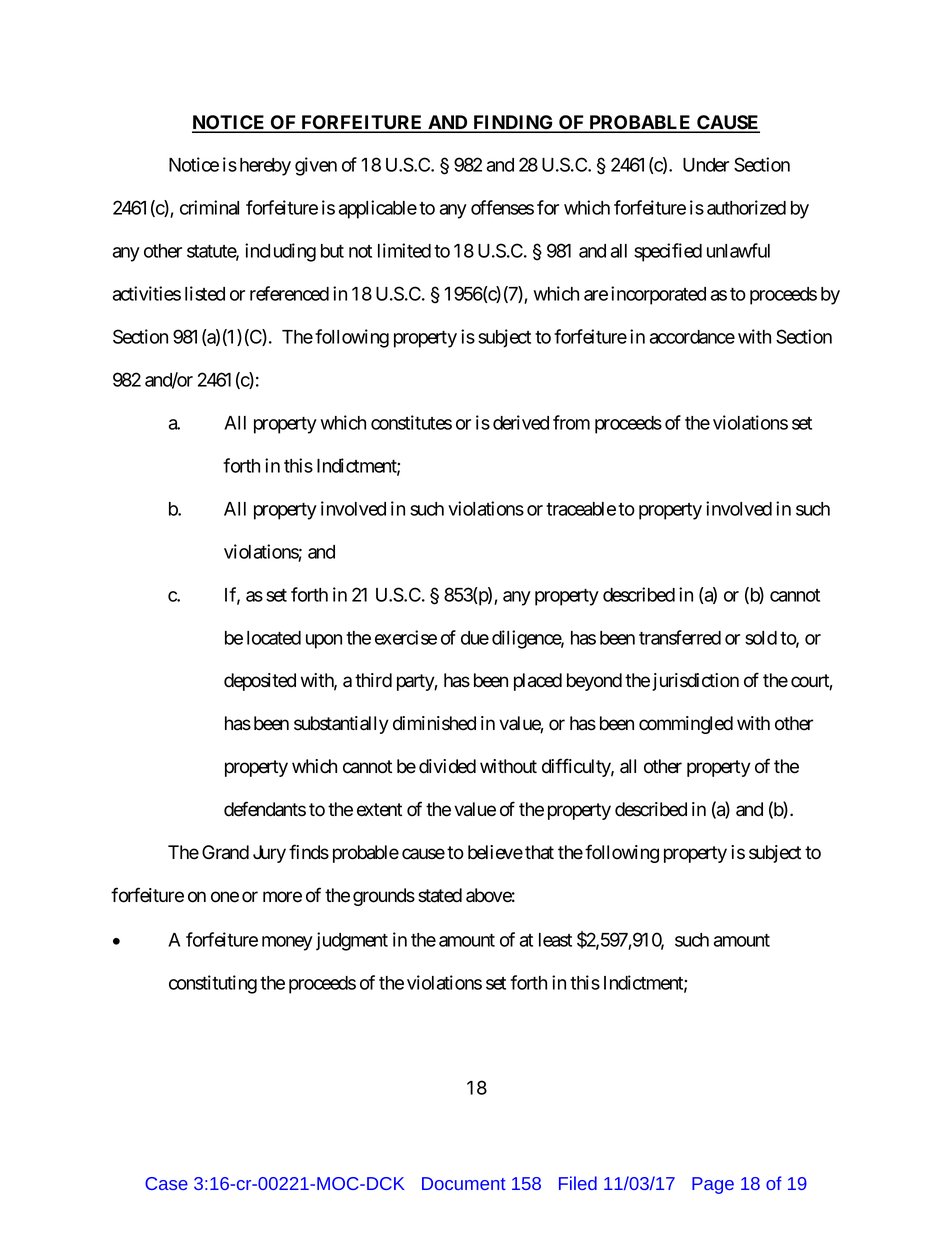 The width and height of the screenshot is (952, 1233). What do you see at coordinates (706, 165) in the screenshot?
I see `Under` at bounding box center [706, 165].
